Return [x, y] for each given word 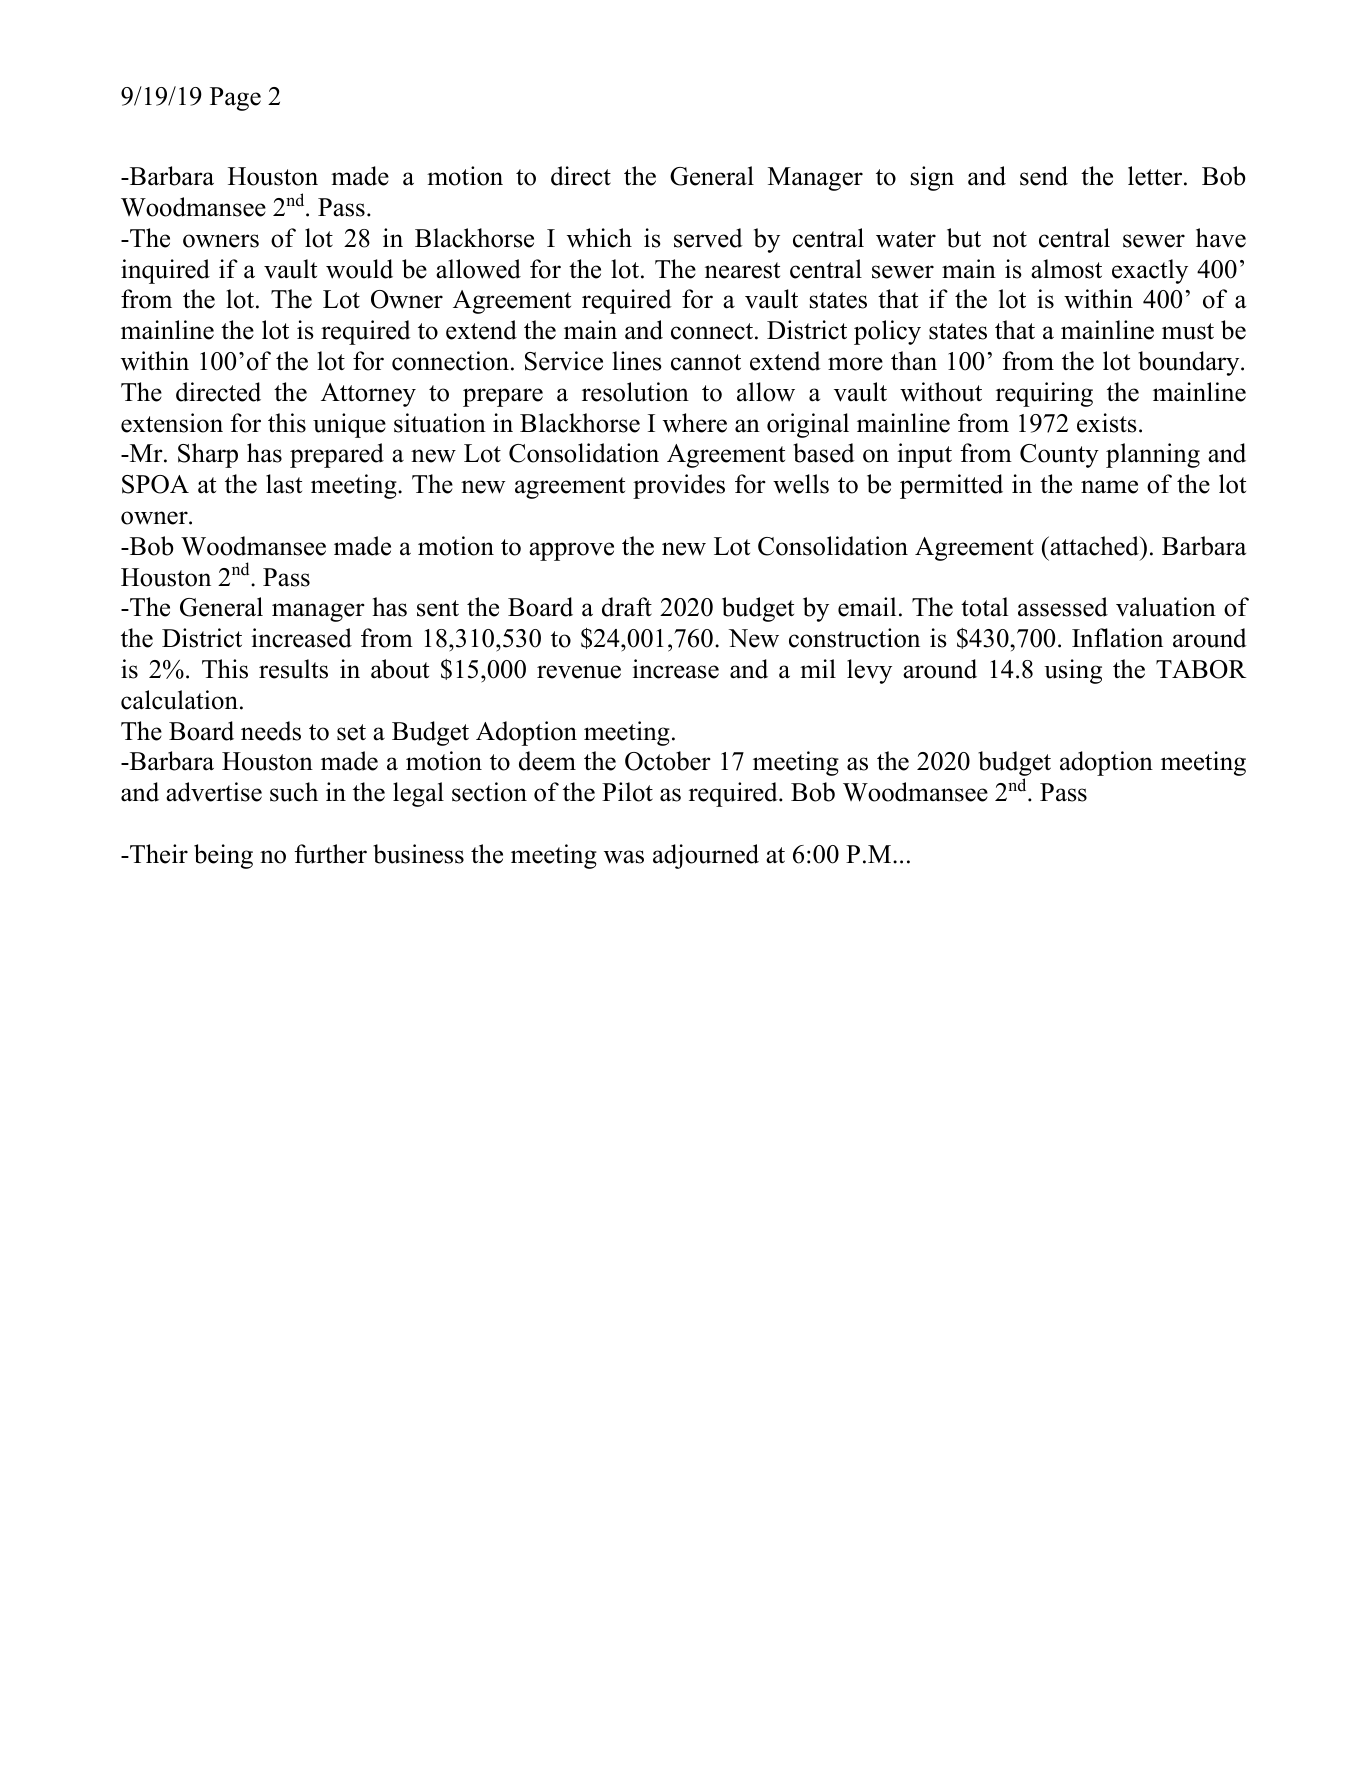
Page [235, 99]
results [293, 669]
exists [1107, 423]
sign [932, 178]
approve [571, 551]
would [359, 269]
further [330, 854]
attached [1094, 546]
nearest [742, 270]
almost [1066, 269]
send [1044, 176]
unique [349, 425]
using [1073, 671]
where [695, 423]
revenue [579, 672]
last [284, 484]
